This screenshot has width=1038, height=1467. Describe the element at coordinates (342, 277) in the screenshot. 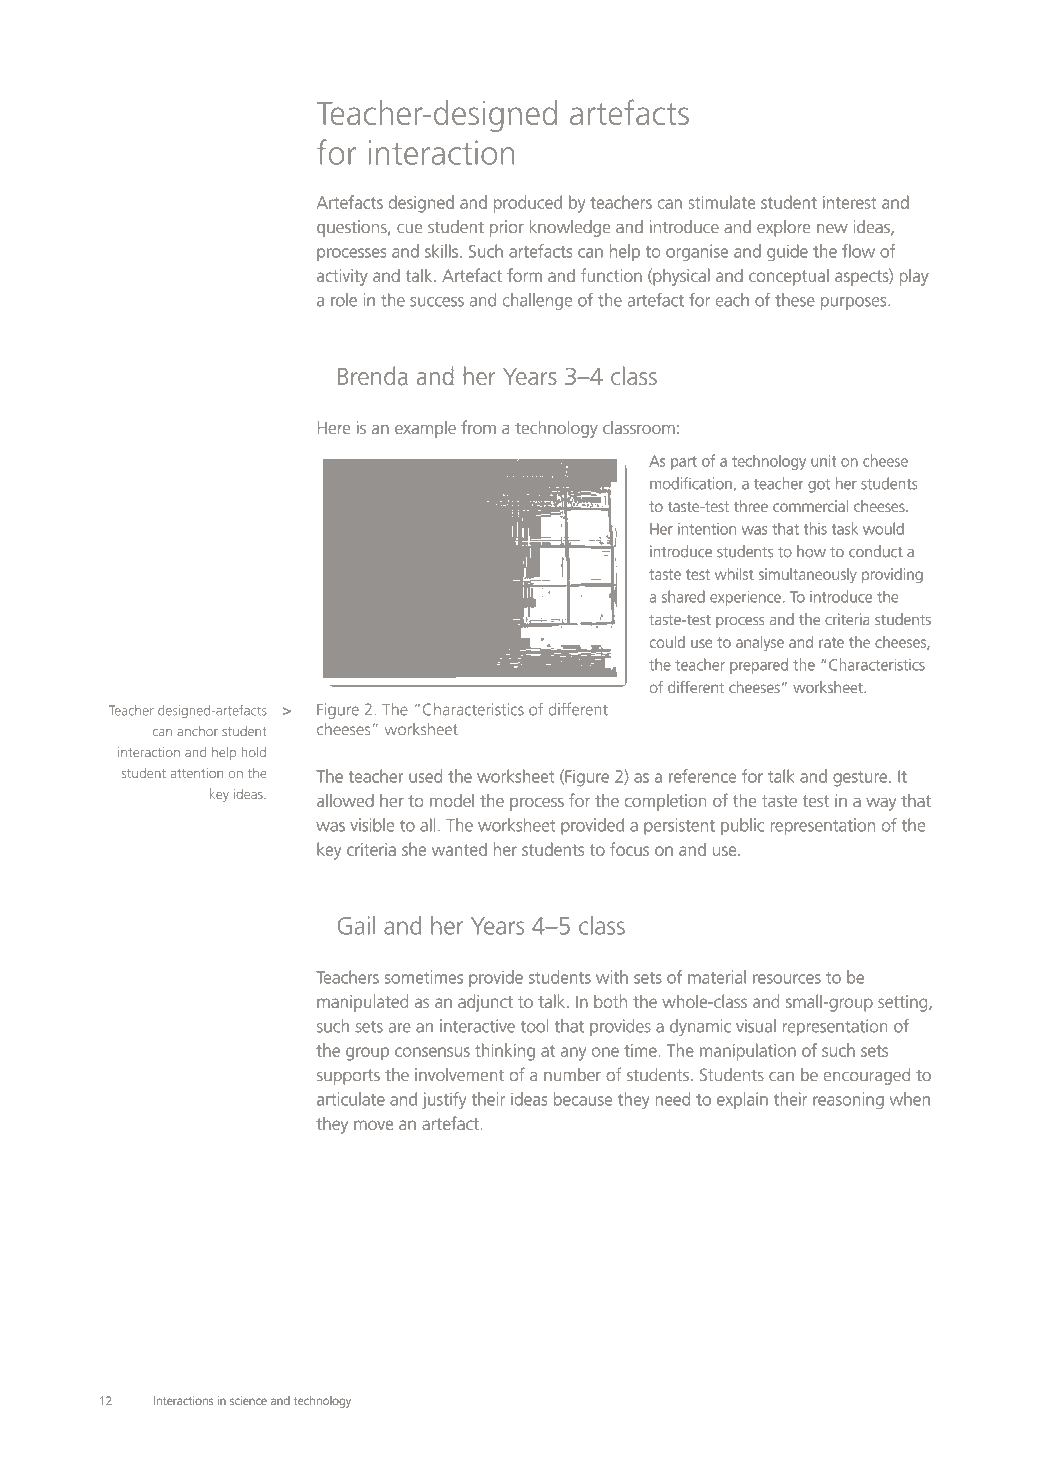

I see `activity` at that location.
